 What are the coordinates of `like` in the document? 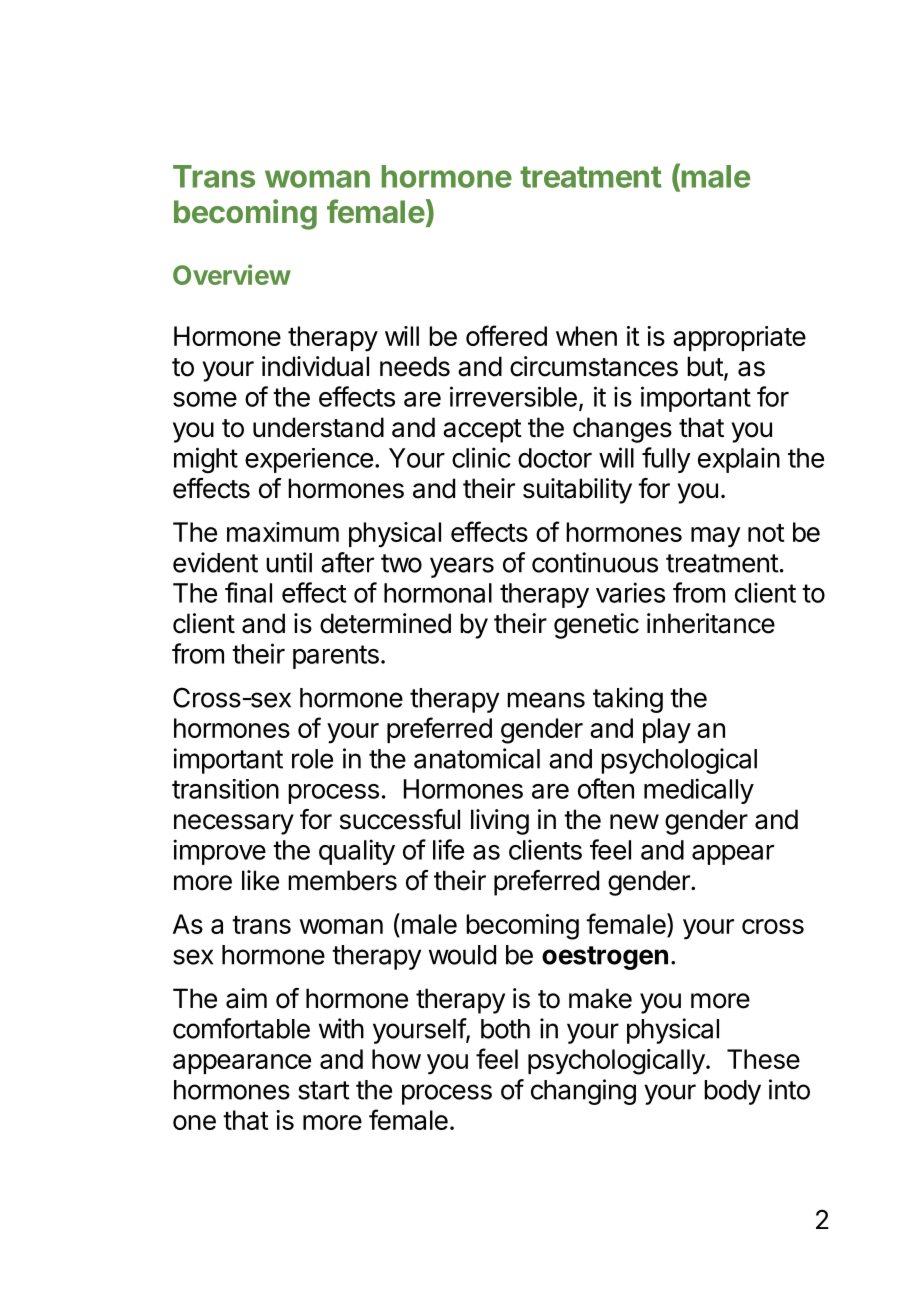 It's located at (260, 880).
